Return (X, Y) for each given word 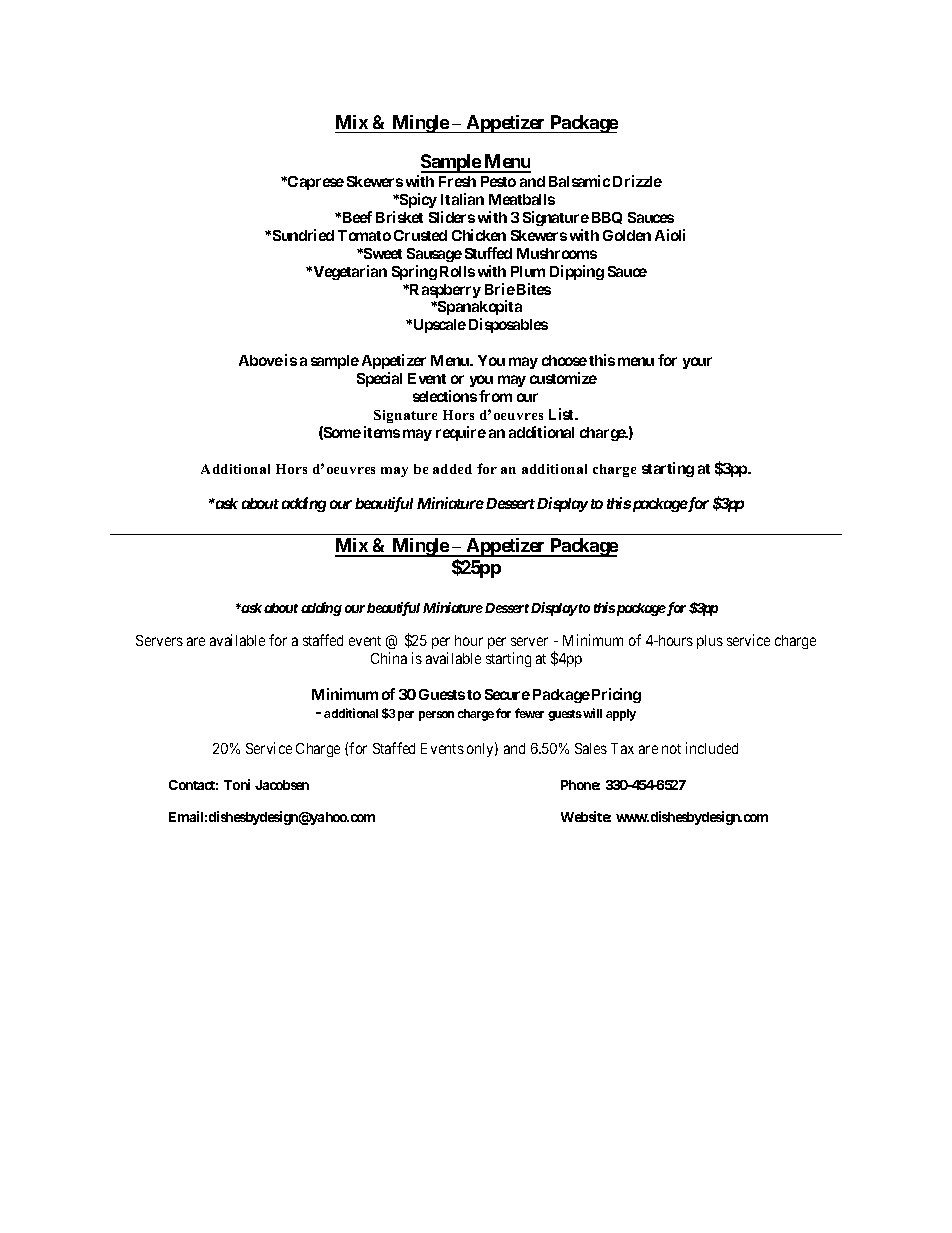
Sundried (303, 235)
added (452, 469)
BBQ (607, 218)
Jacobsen (282, 785)
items (382, 432)
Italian (462, 199)
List (562, 414)
